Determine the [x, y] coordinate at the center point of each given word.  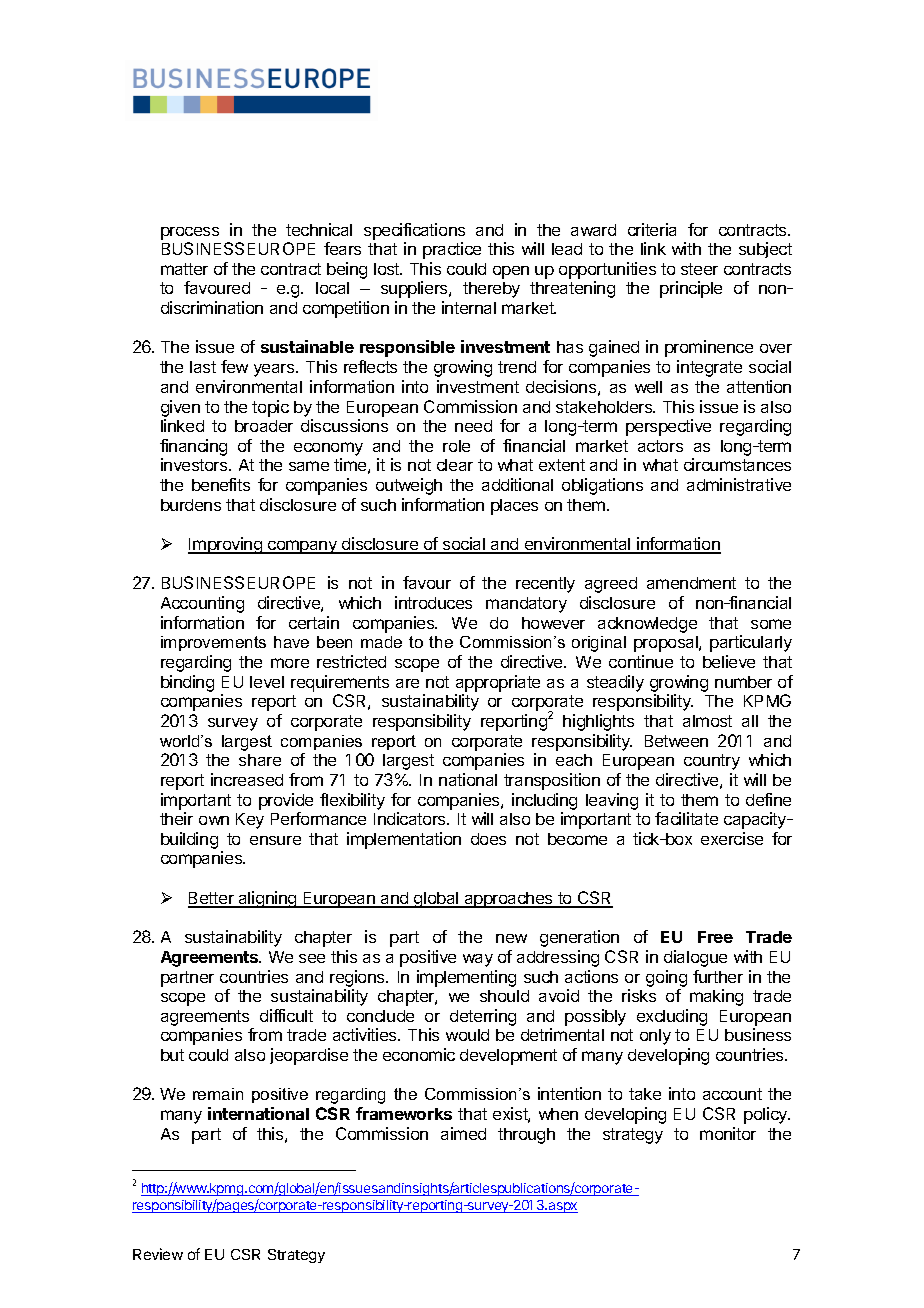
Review [158, 1254]
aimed [463, 1133]
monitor [728, 1133]
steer [699, 269]
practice [452, 250]
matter [184, 269]
